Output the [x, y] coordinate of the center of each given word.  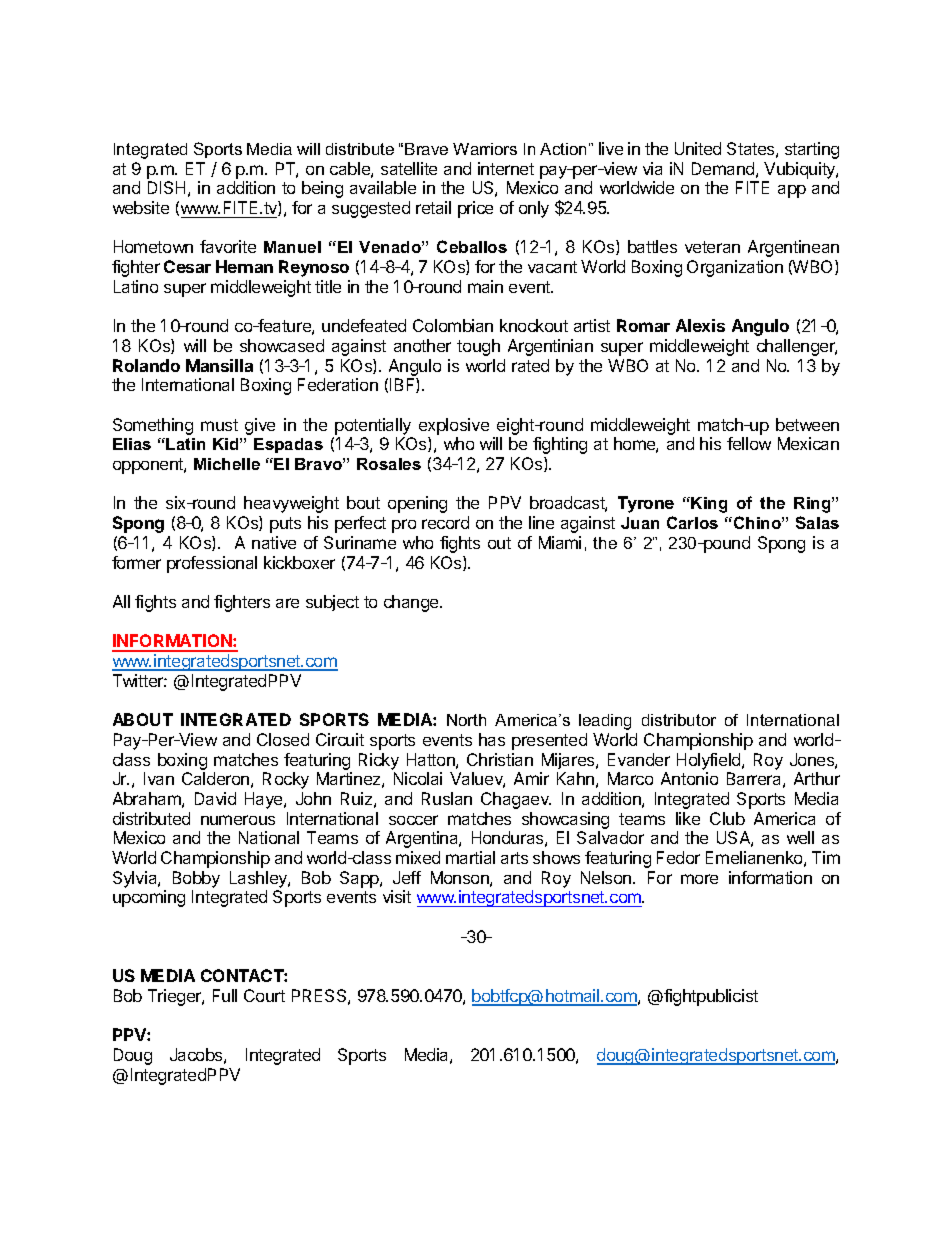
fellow [749, 443]
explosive [454, 426]
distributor [679, 720]
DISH [166, 187]
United [698, 148]
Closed [283, 739]
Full [225, 995]
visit [397, 896]
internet [506, 168]
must [219, 425]
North [466, 720]
